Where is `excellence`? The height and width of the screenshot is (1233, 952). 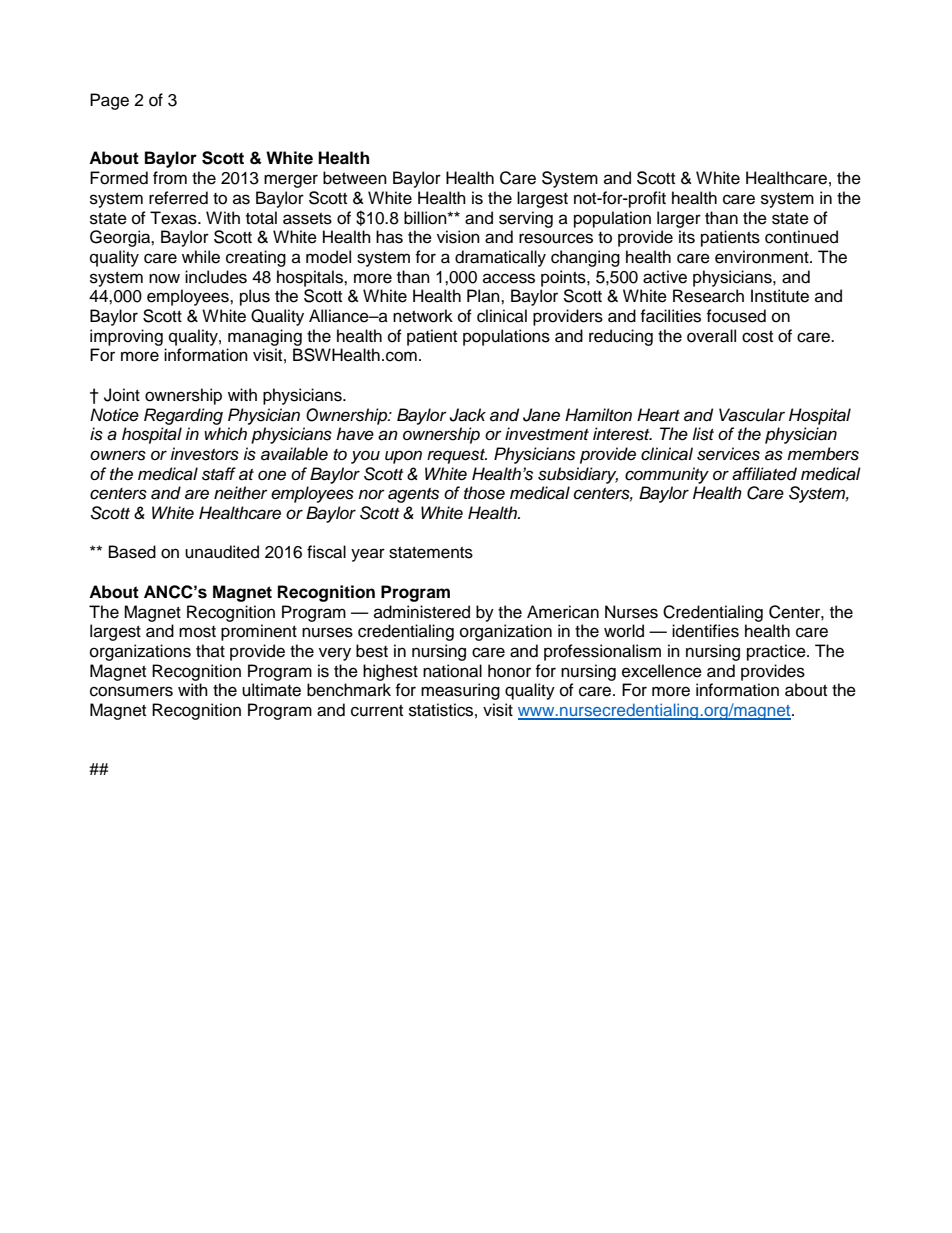
excellence is located at coordinates (662, 671).
